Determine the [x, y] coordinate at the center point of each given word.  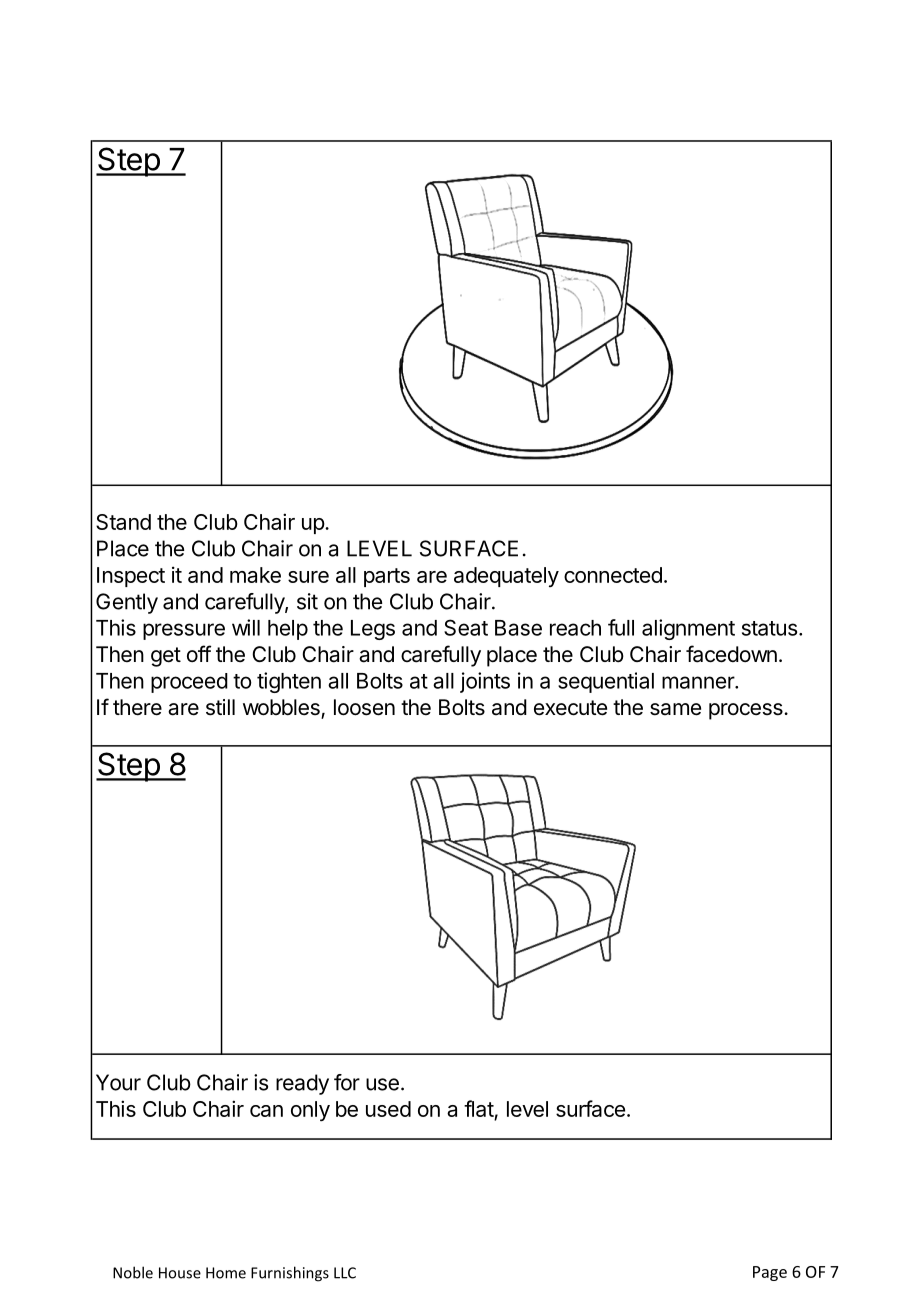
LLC [345, 1273]
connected [613, 575]
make [255, 575]
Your [118, 1082]
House [180, 1273]
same [675, 709]
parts [387, 577]
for [347, 1082]
